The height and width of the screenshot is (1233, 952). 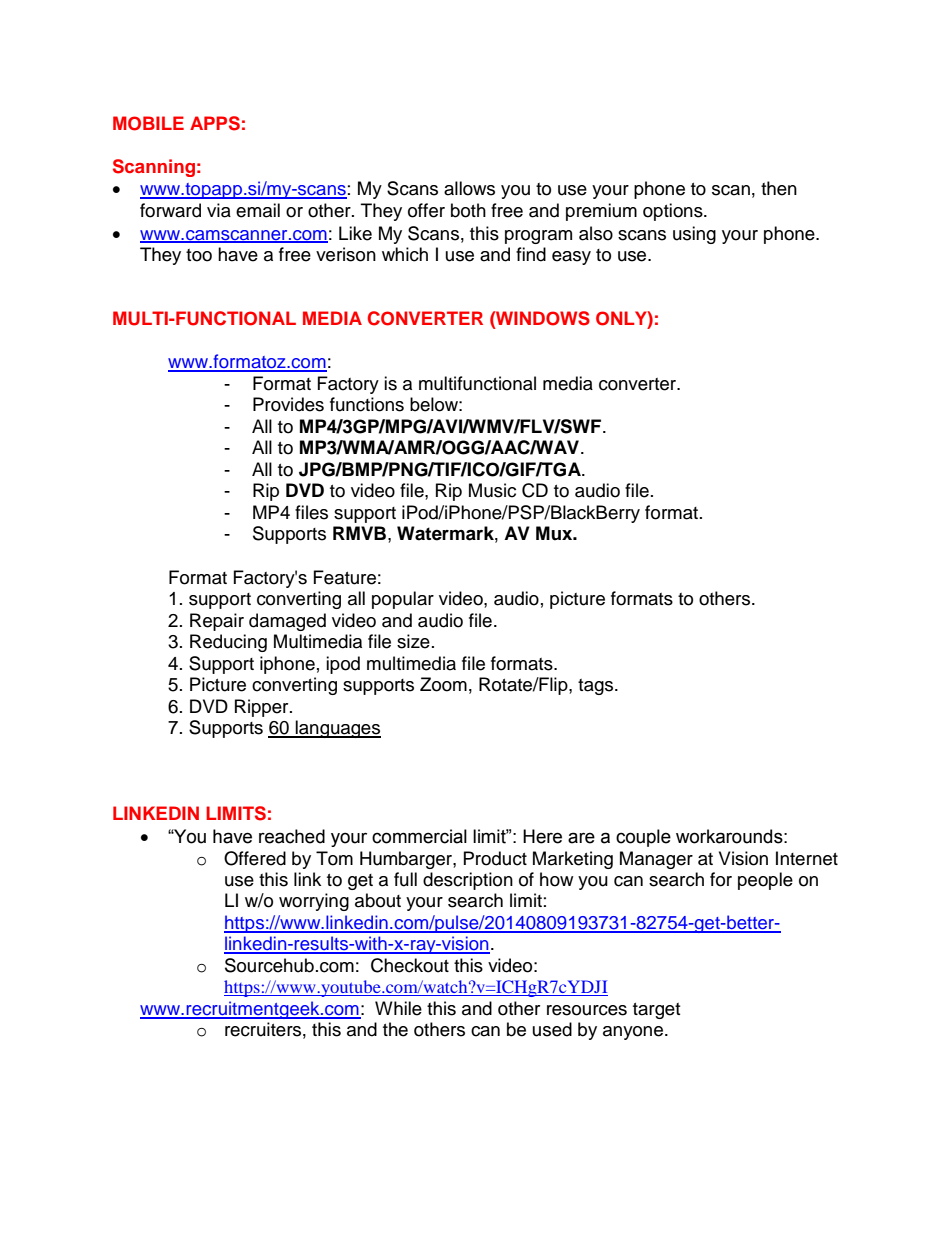 I want to click on allows, so click(x=469, y=188).
